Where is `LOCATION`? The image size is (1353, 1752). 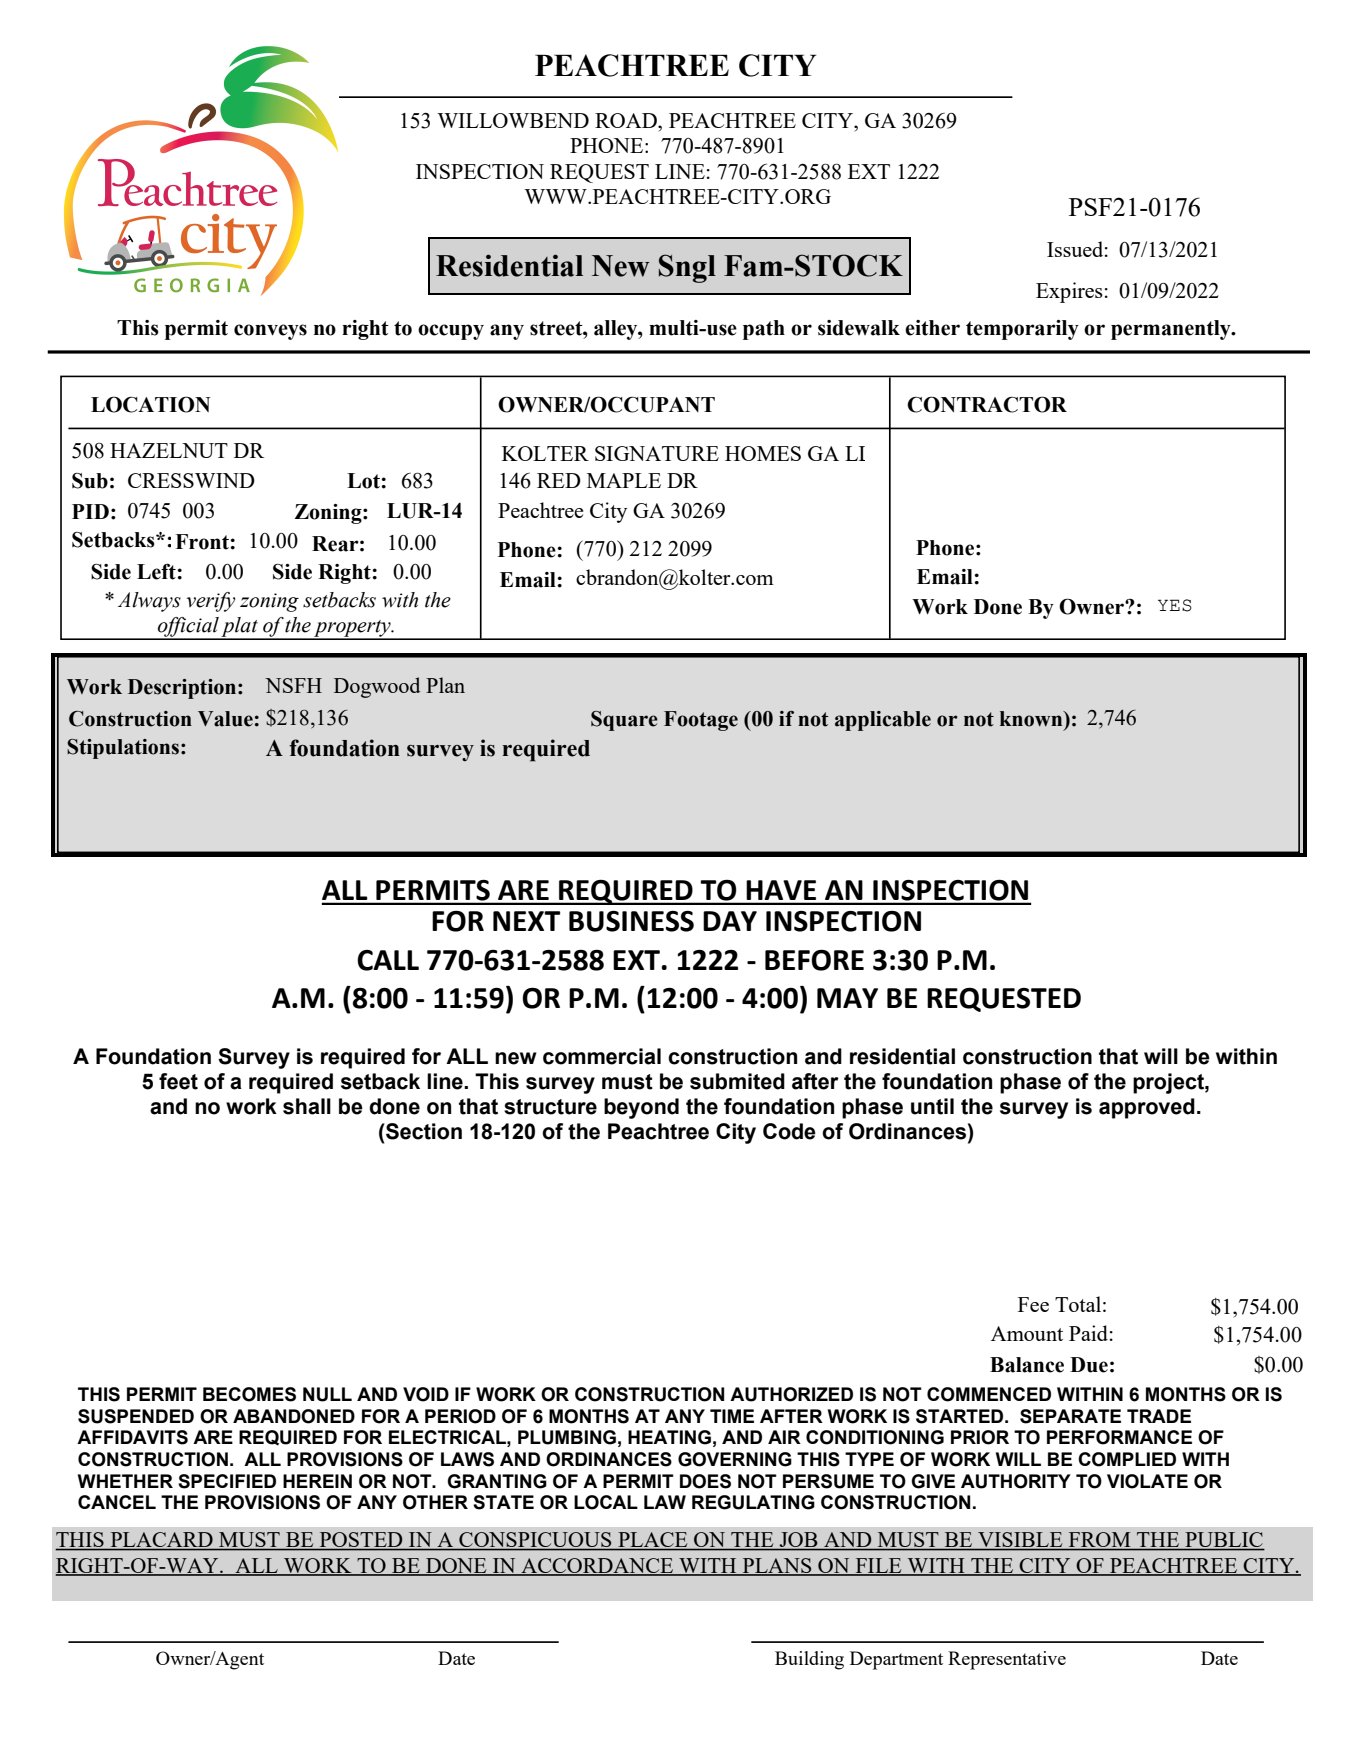 LOCATION is located at coordinates (151, 404).
